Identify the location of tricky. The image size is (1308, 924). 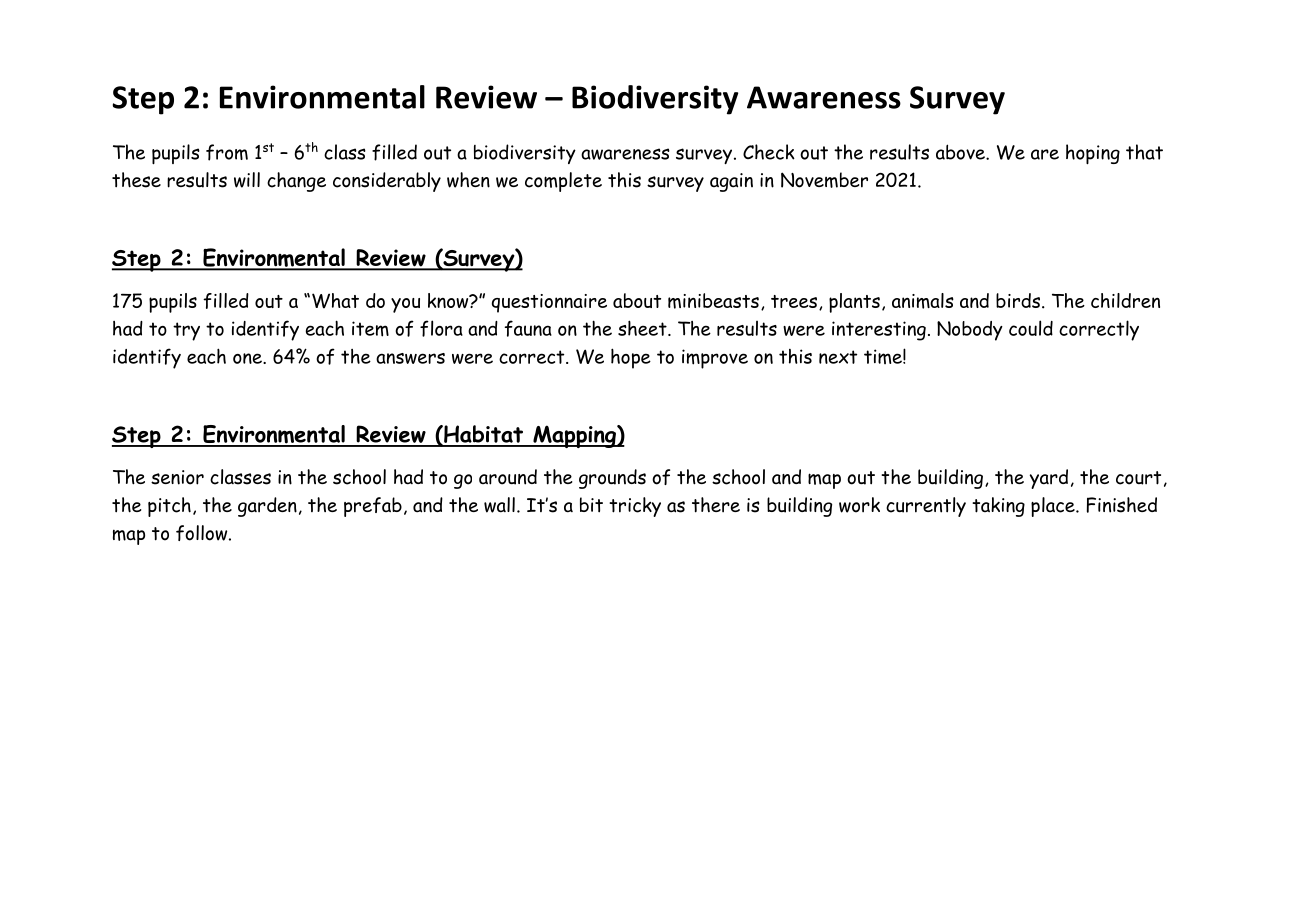
(635, 507).
